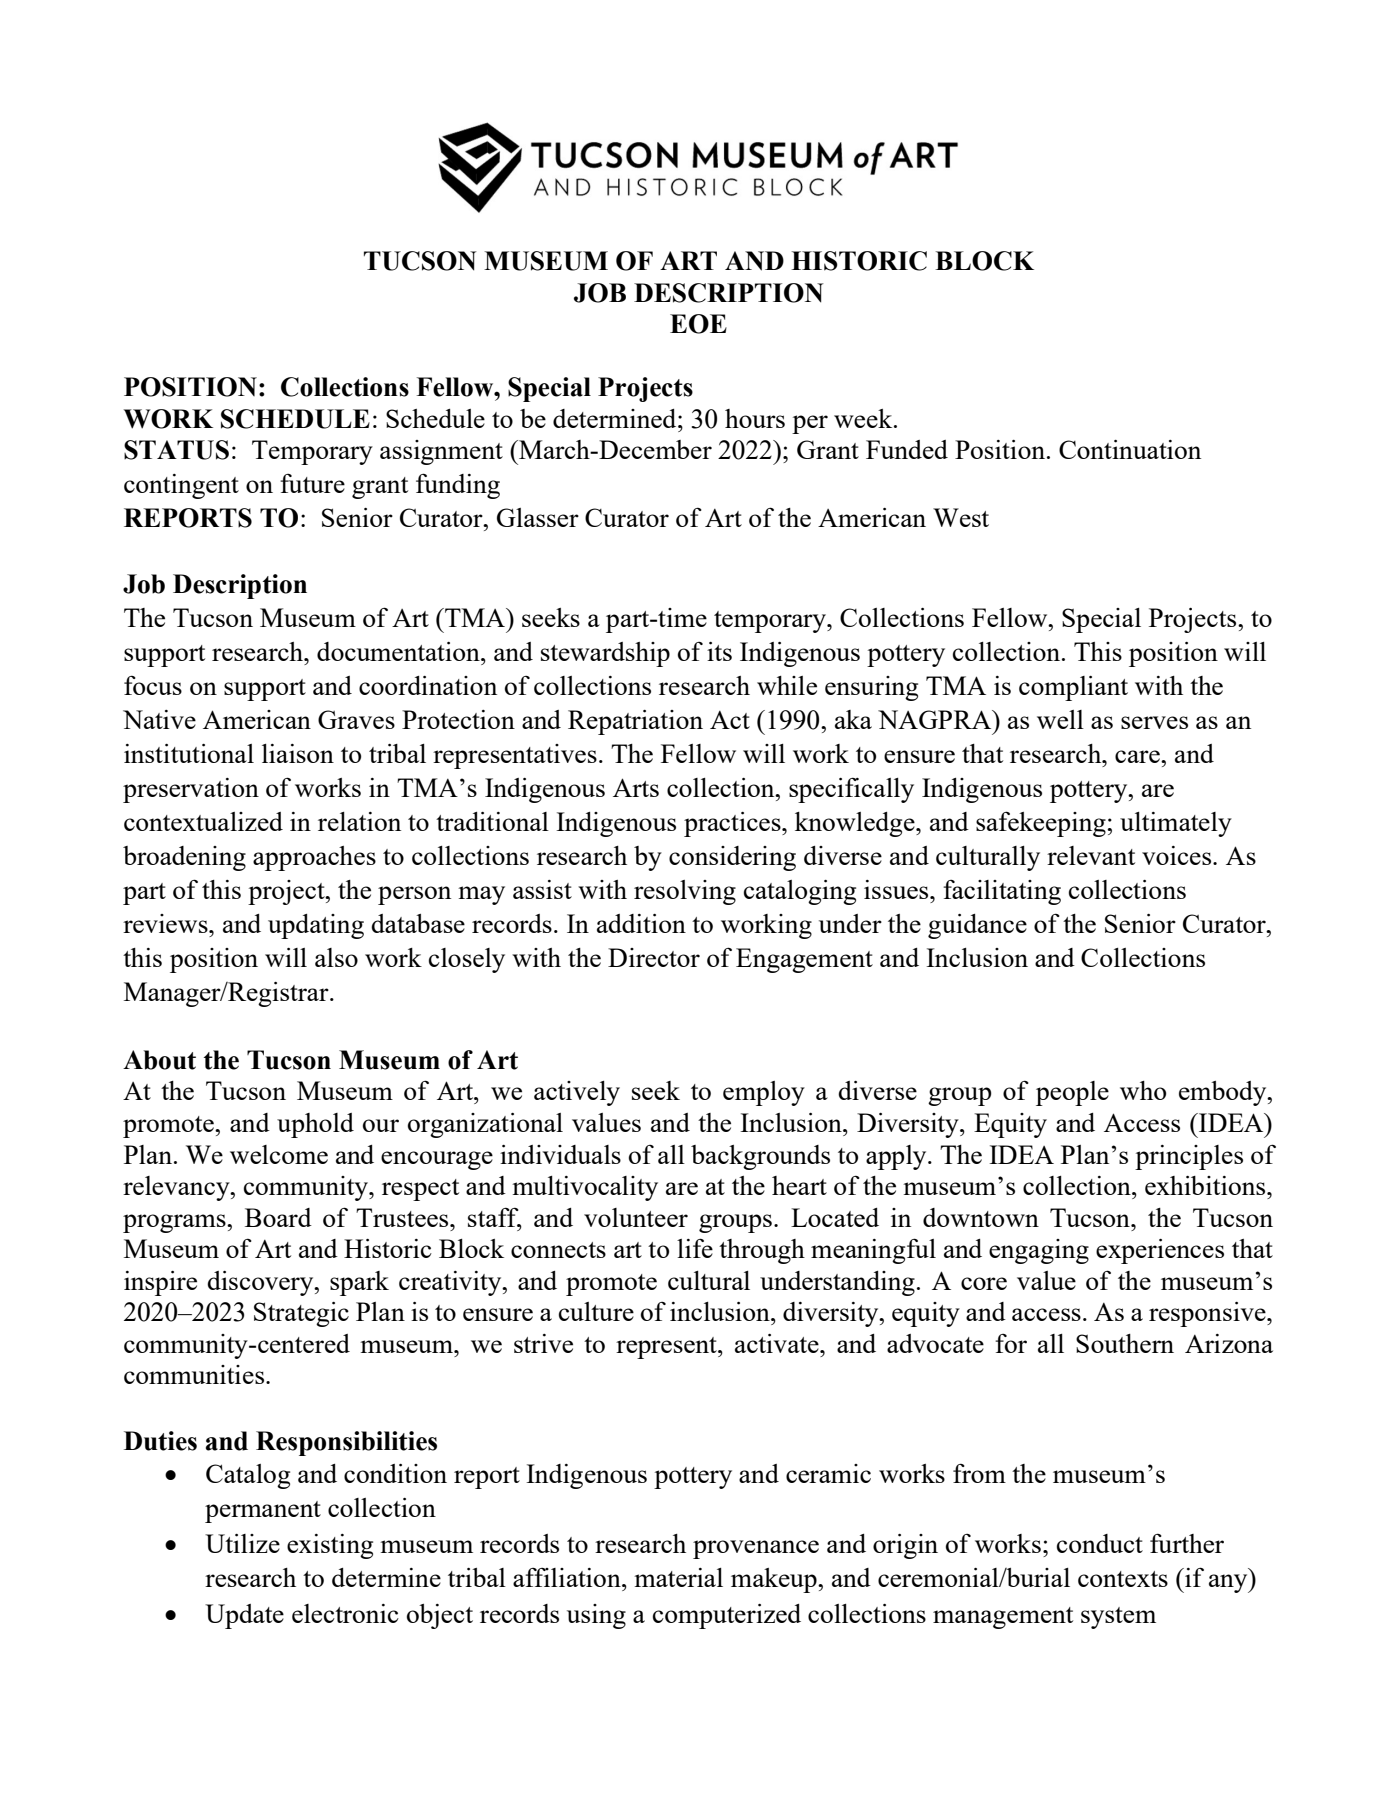  What do you see at coordinates (244, 1616) in the screenshot?
I see `Update` at bounding box center [244, 1616].
